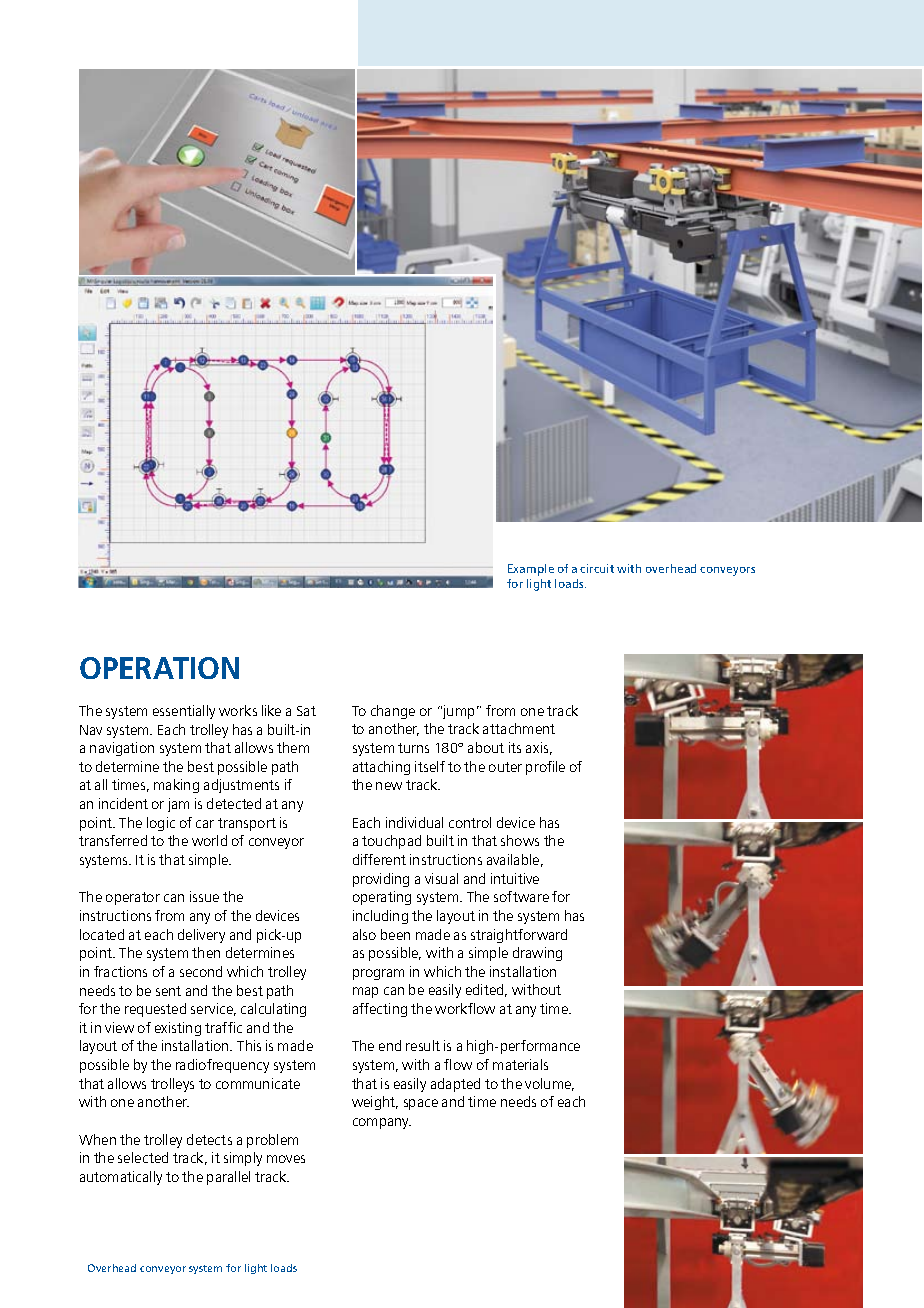  Describe the element at coordinates (545, 768) in the image. I see `profile` at that location.
